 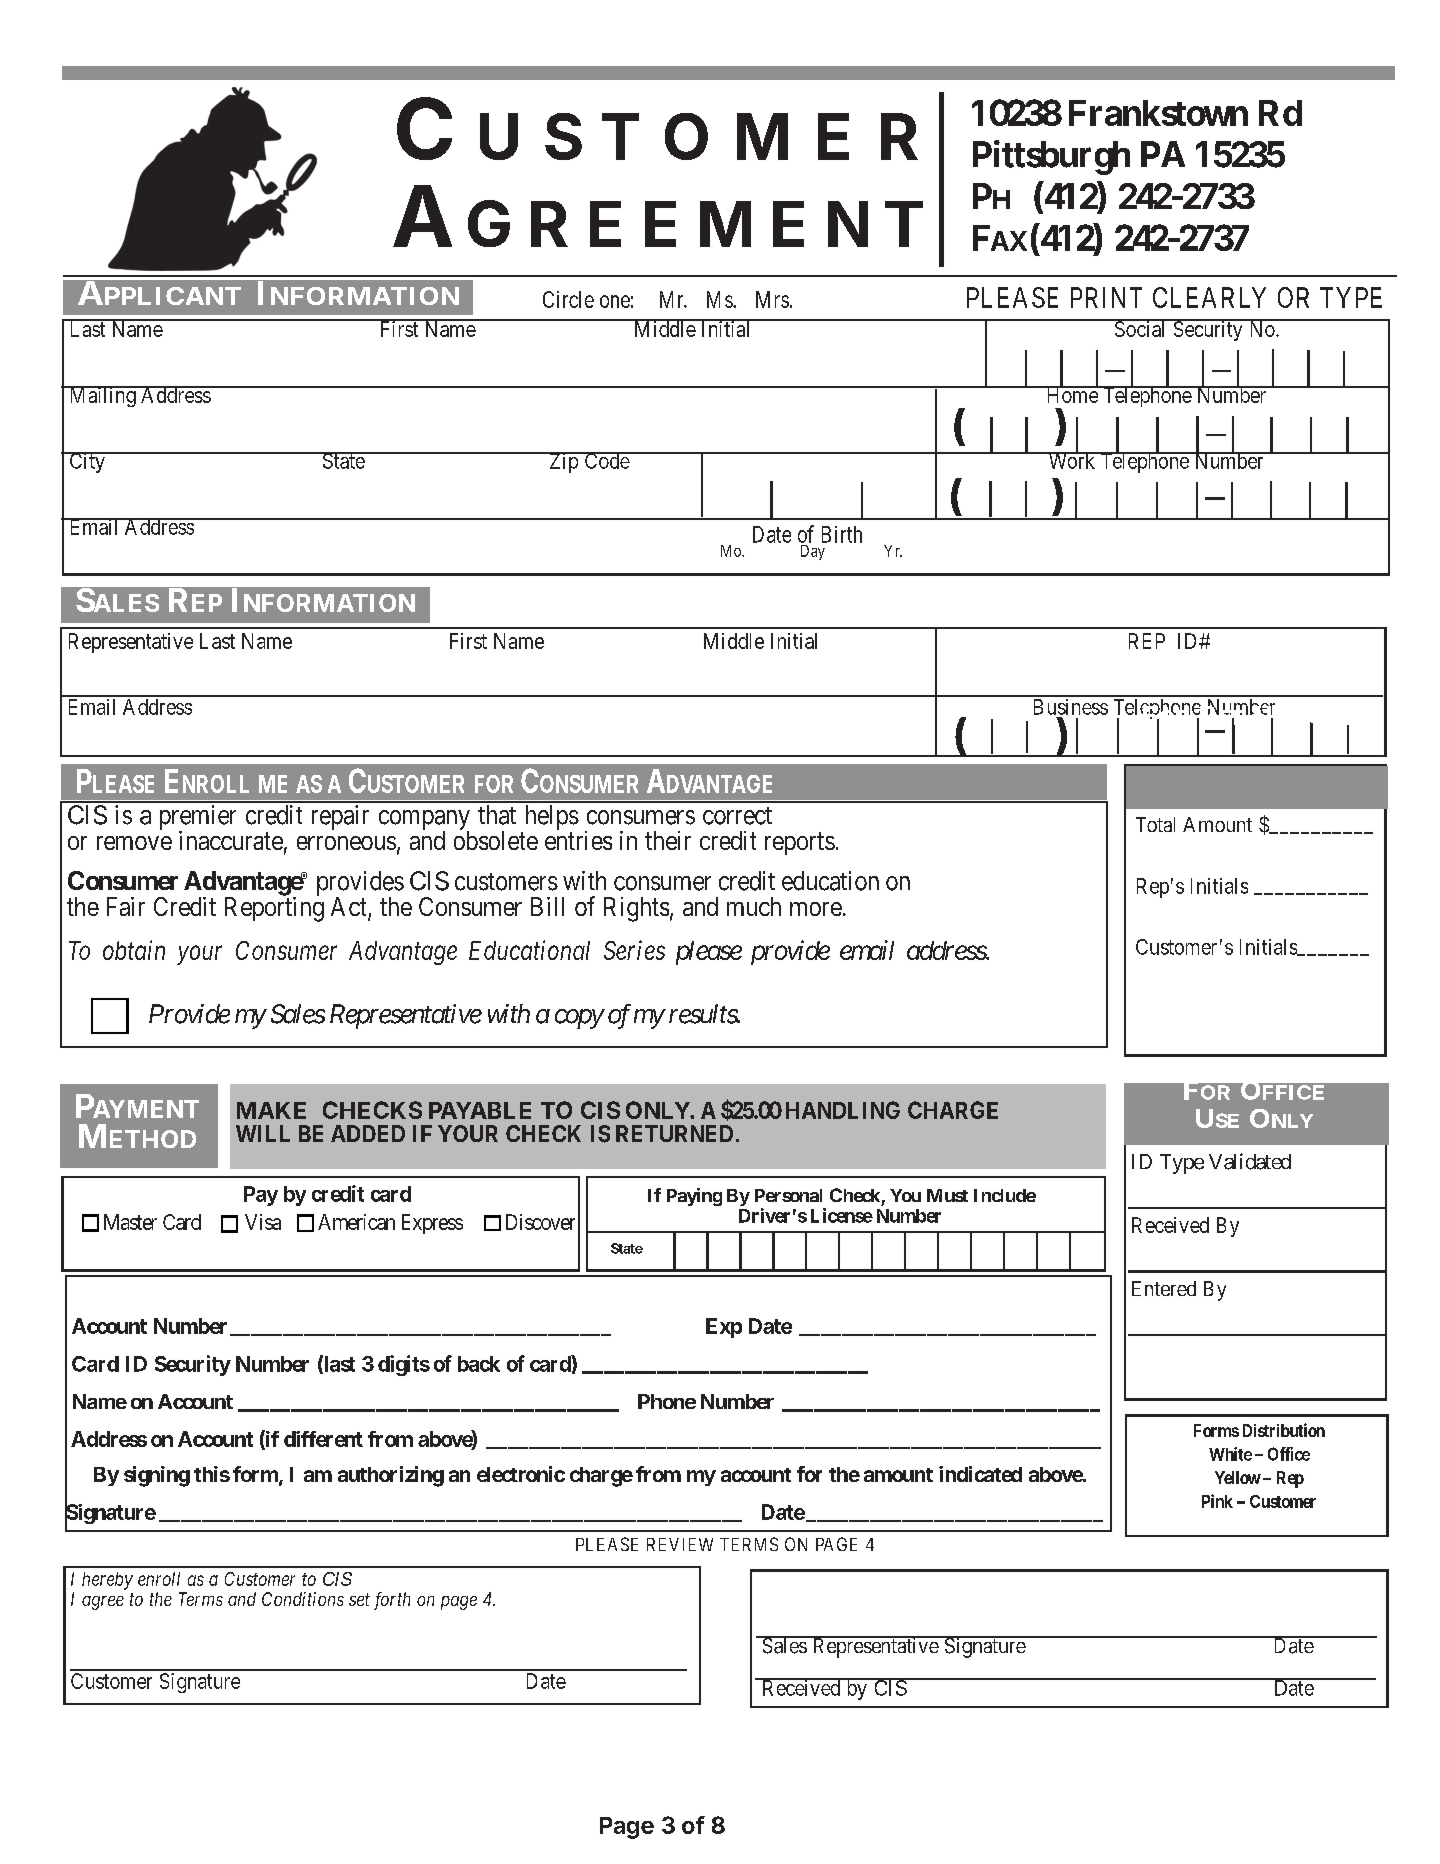 What do you see at coordinates (668, 840) in the document?
I see `their` at bounding box center [668, 840].
